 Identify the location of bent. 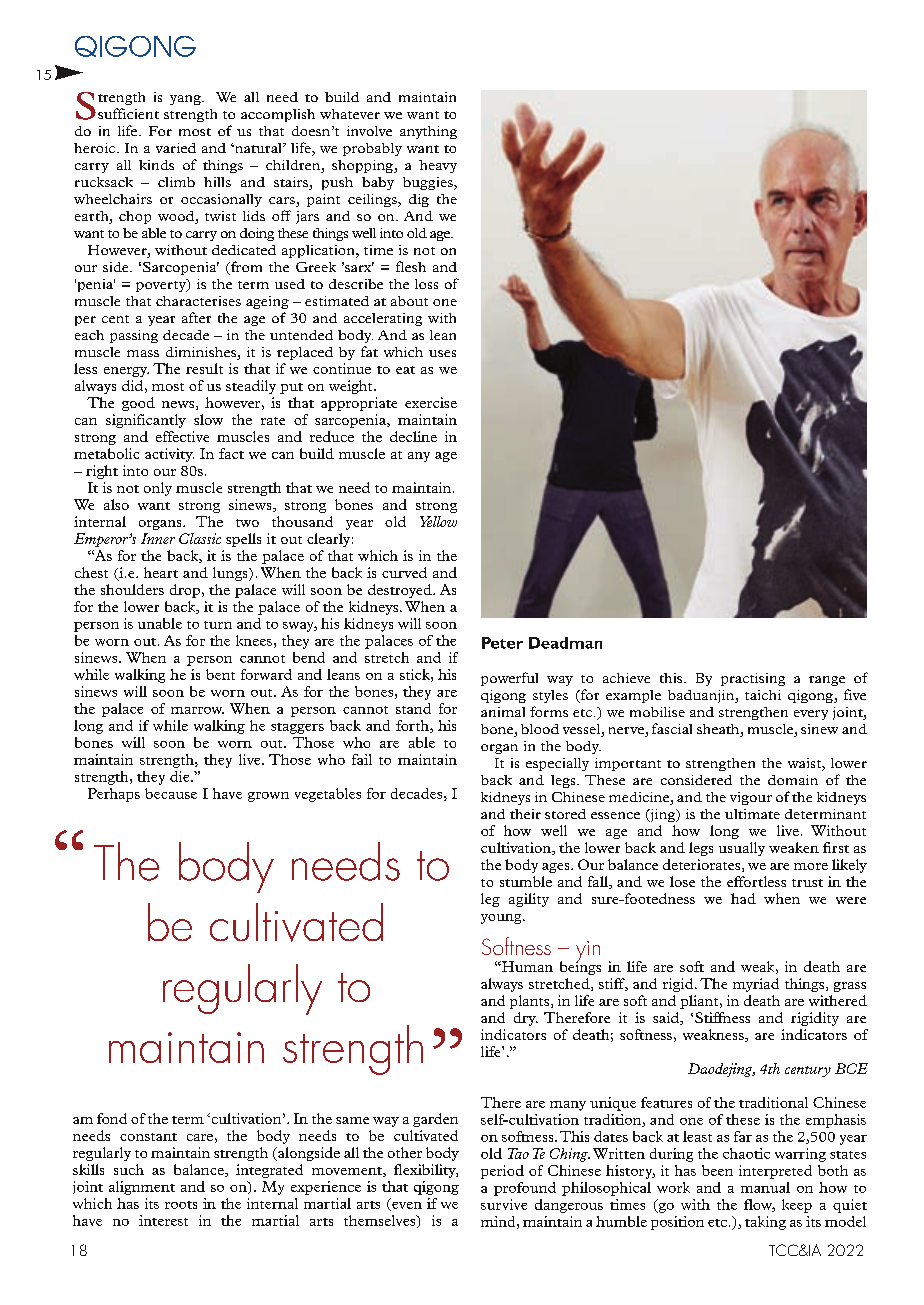
(220, 674).
